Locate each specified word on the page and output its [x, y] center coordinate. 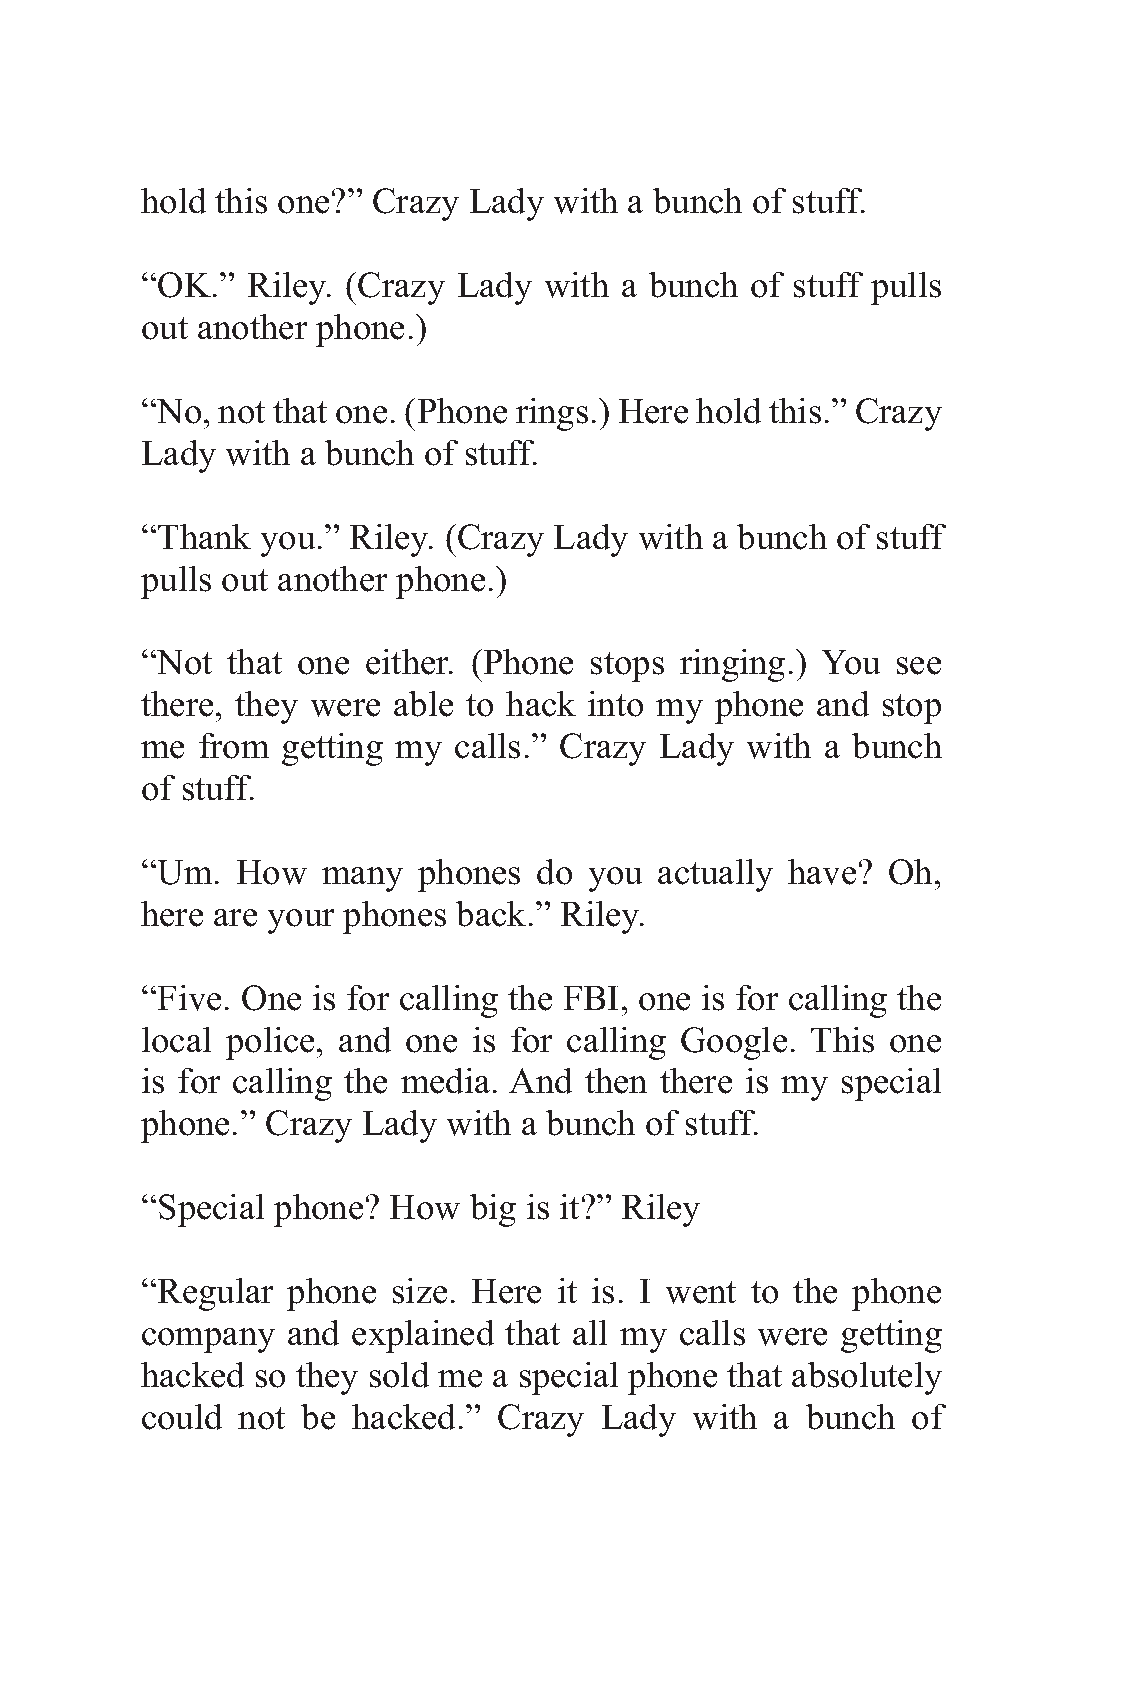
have [822, 872]
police [270, 1043]
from [234, 746]
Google [734, 1043]
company [208, 1340]
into [615, 704]
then [616, 1081]
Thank [204, 536]
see [919, 666]
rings [552, 414]
